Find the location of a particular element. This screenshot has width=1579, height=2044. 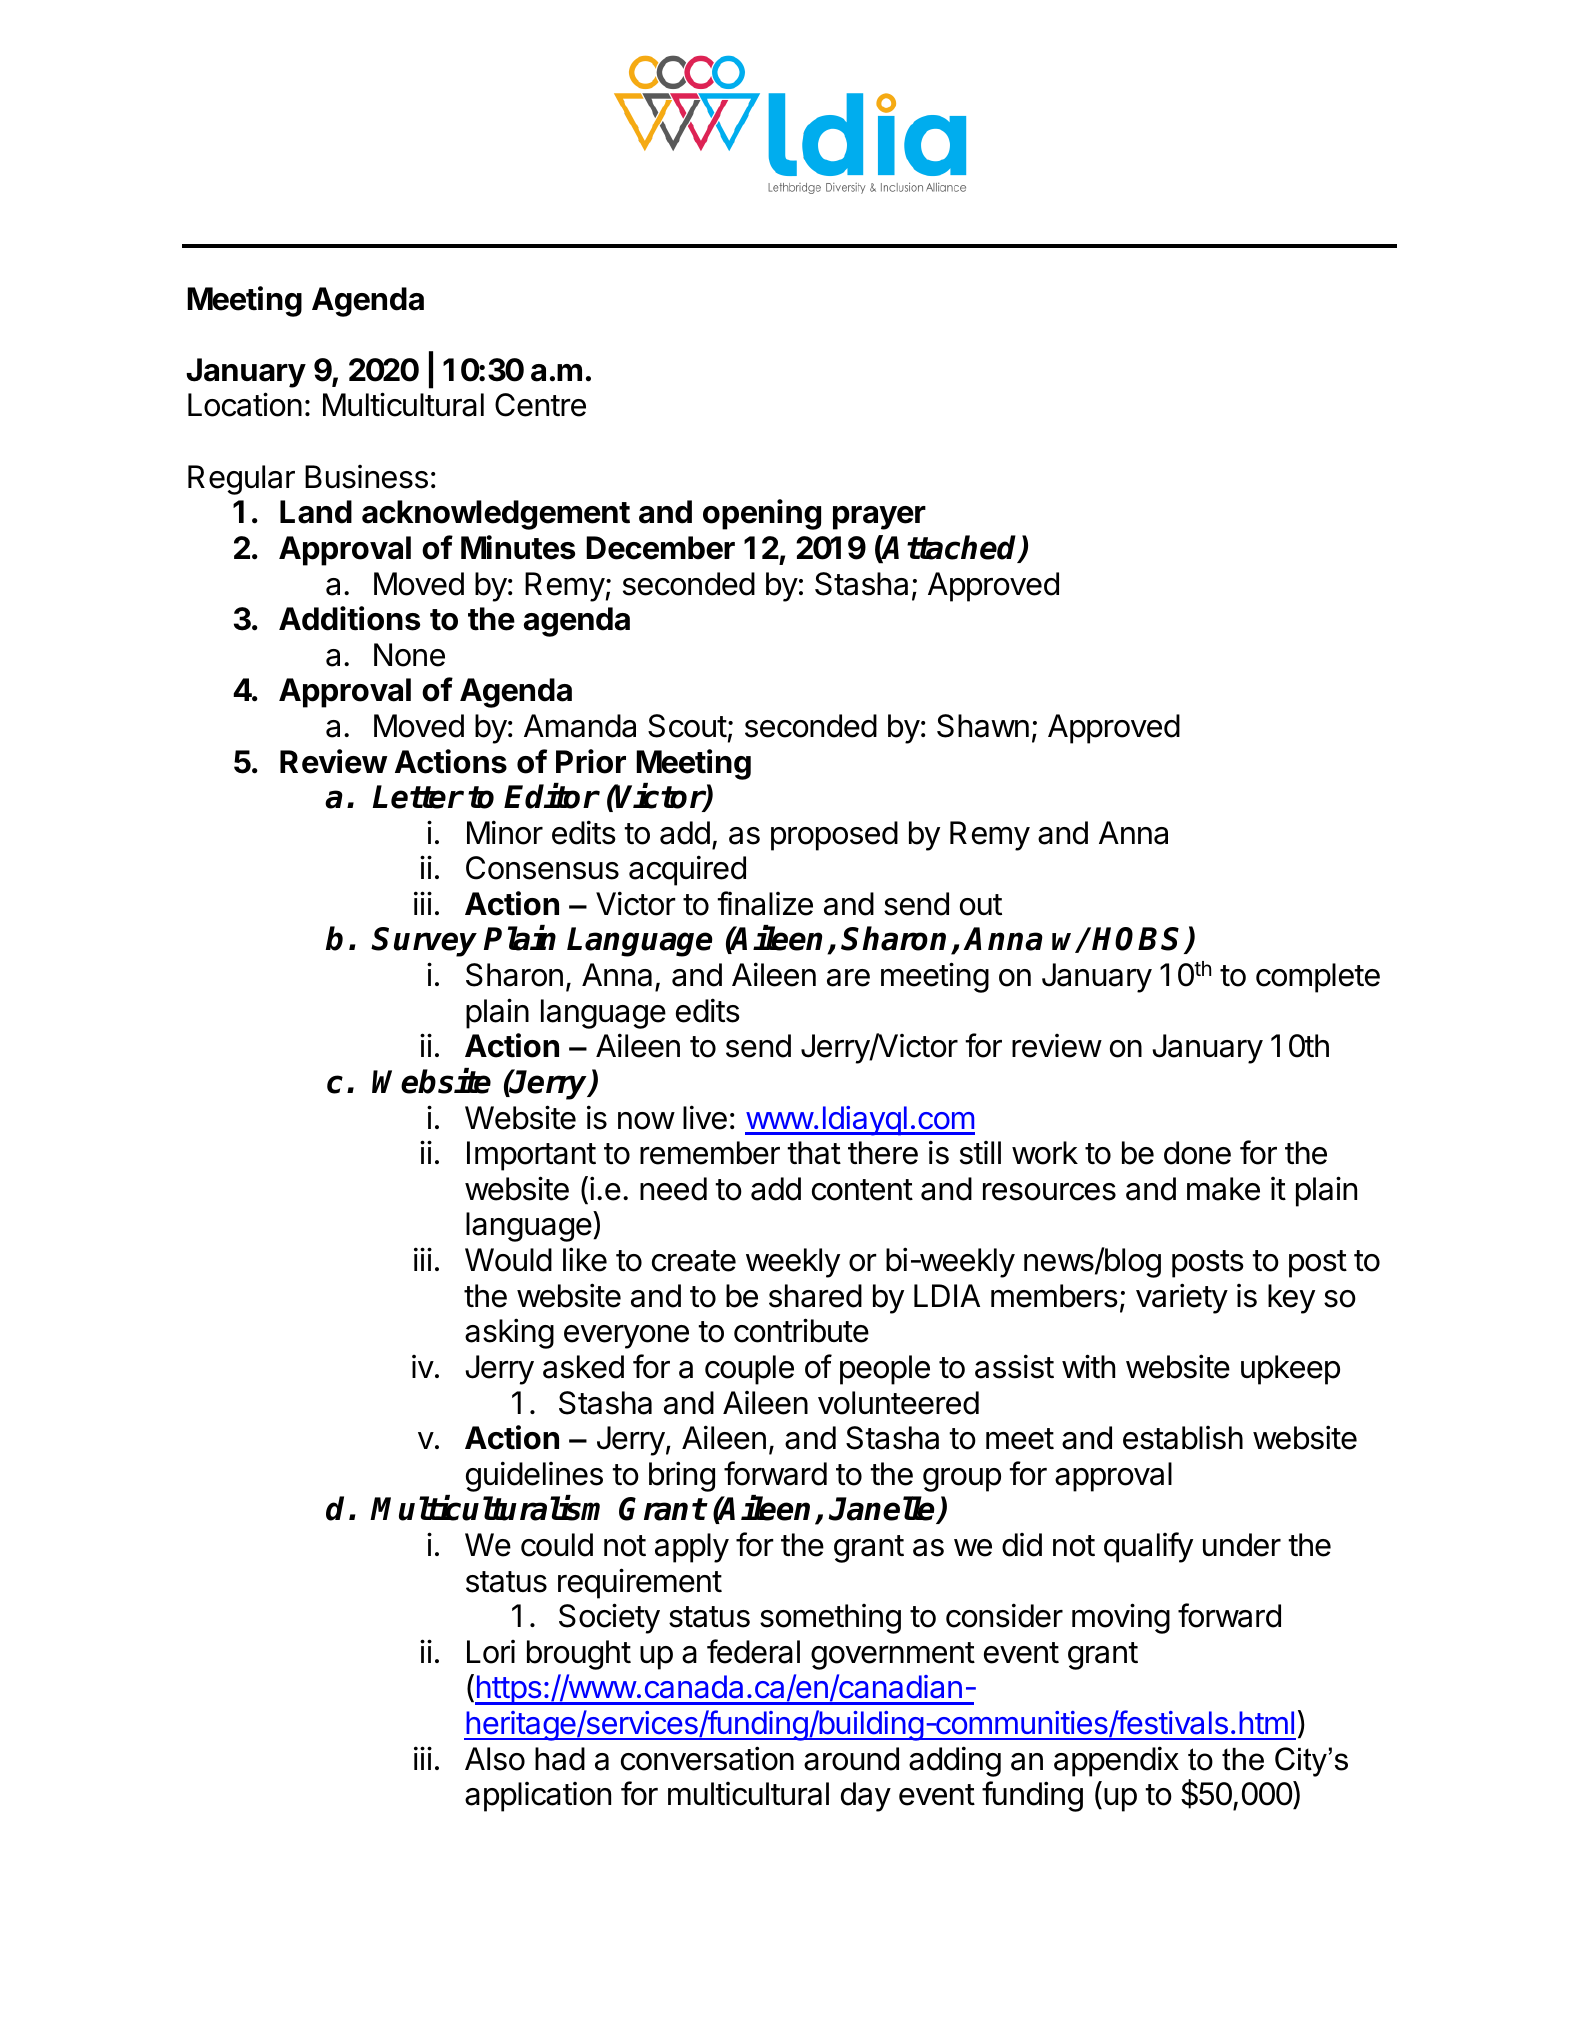

done is located at coordinates (1197, 1153).
